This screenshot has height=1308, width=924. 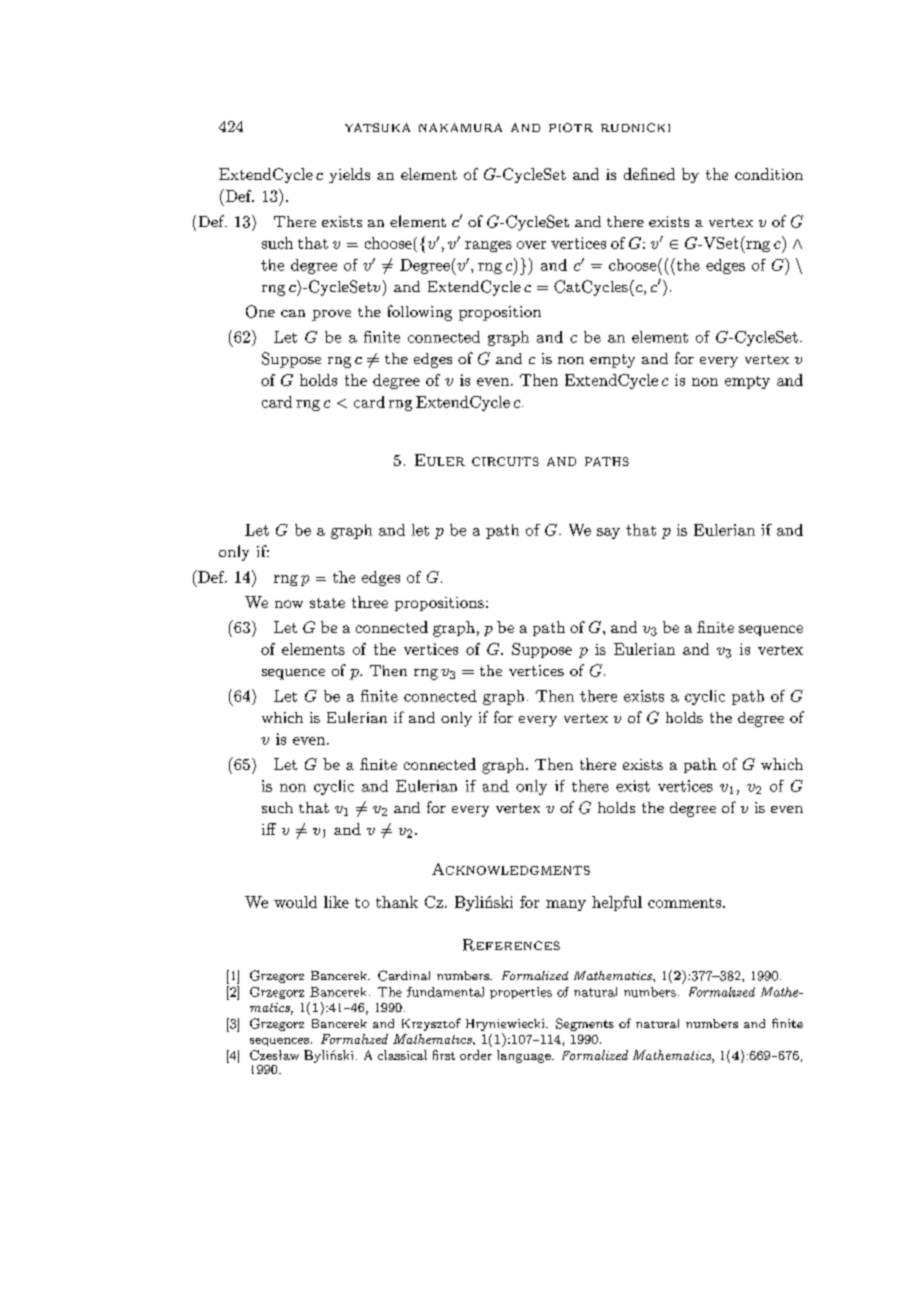 What do you see at coordinates (349, 175) in the screenshot?
I see `yields` at bounding box center [349, 175].
